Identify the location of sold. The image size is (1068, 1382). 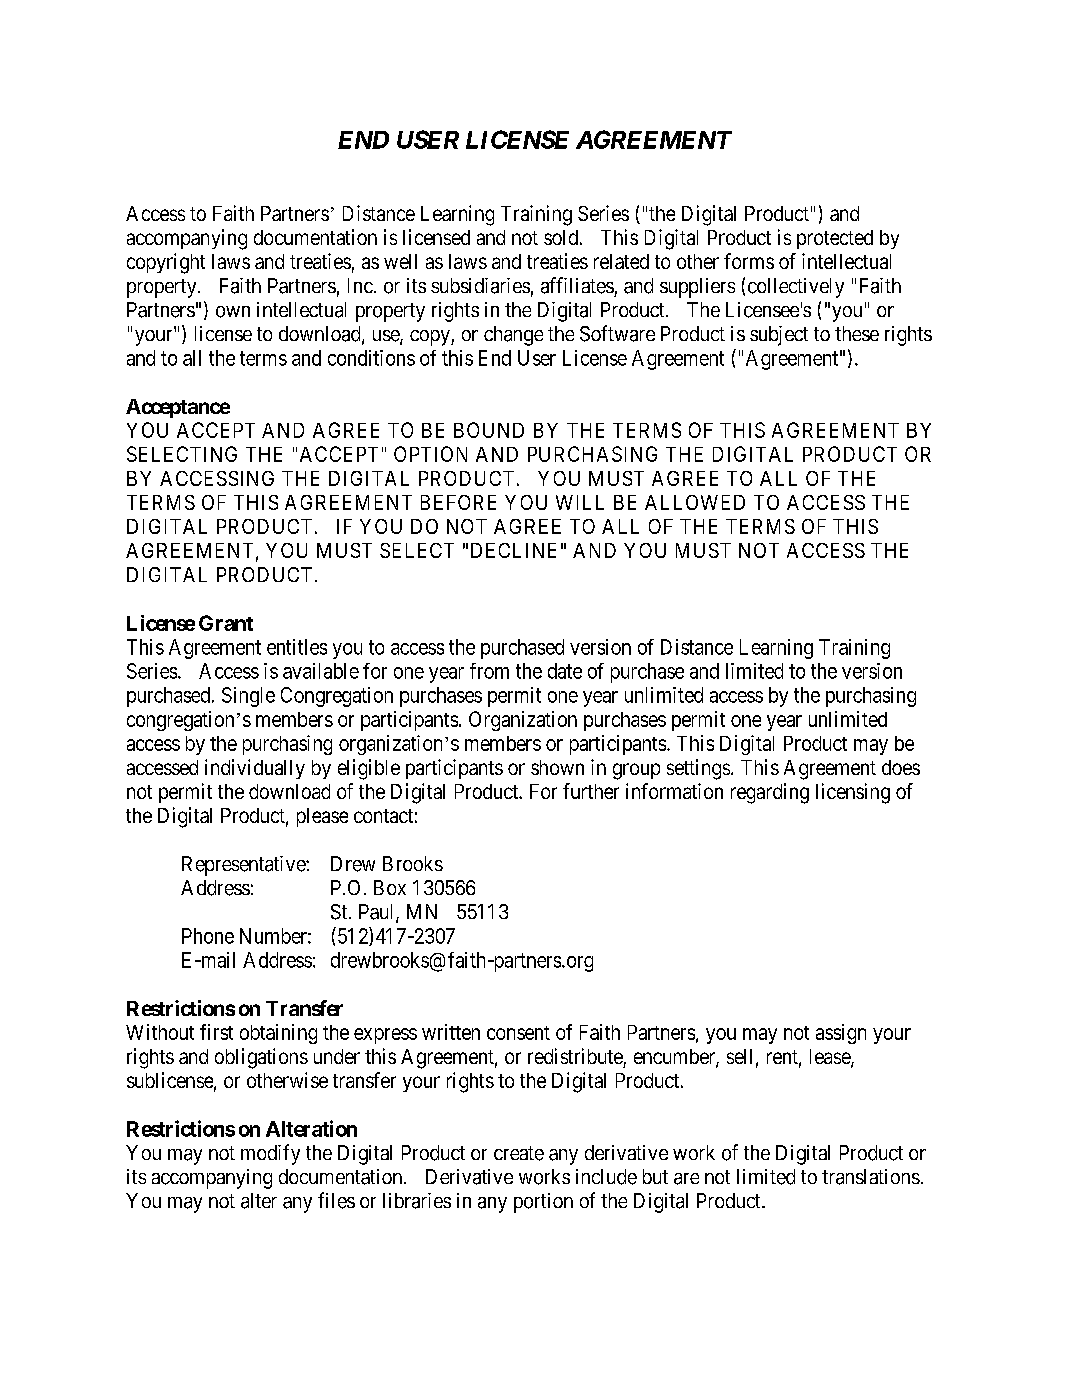
(561, 237).
